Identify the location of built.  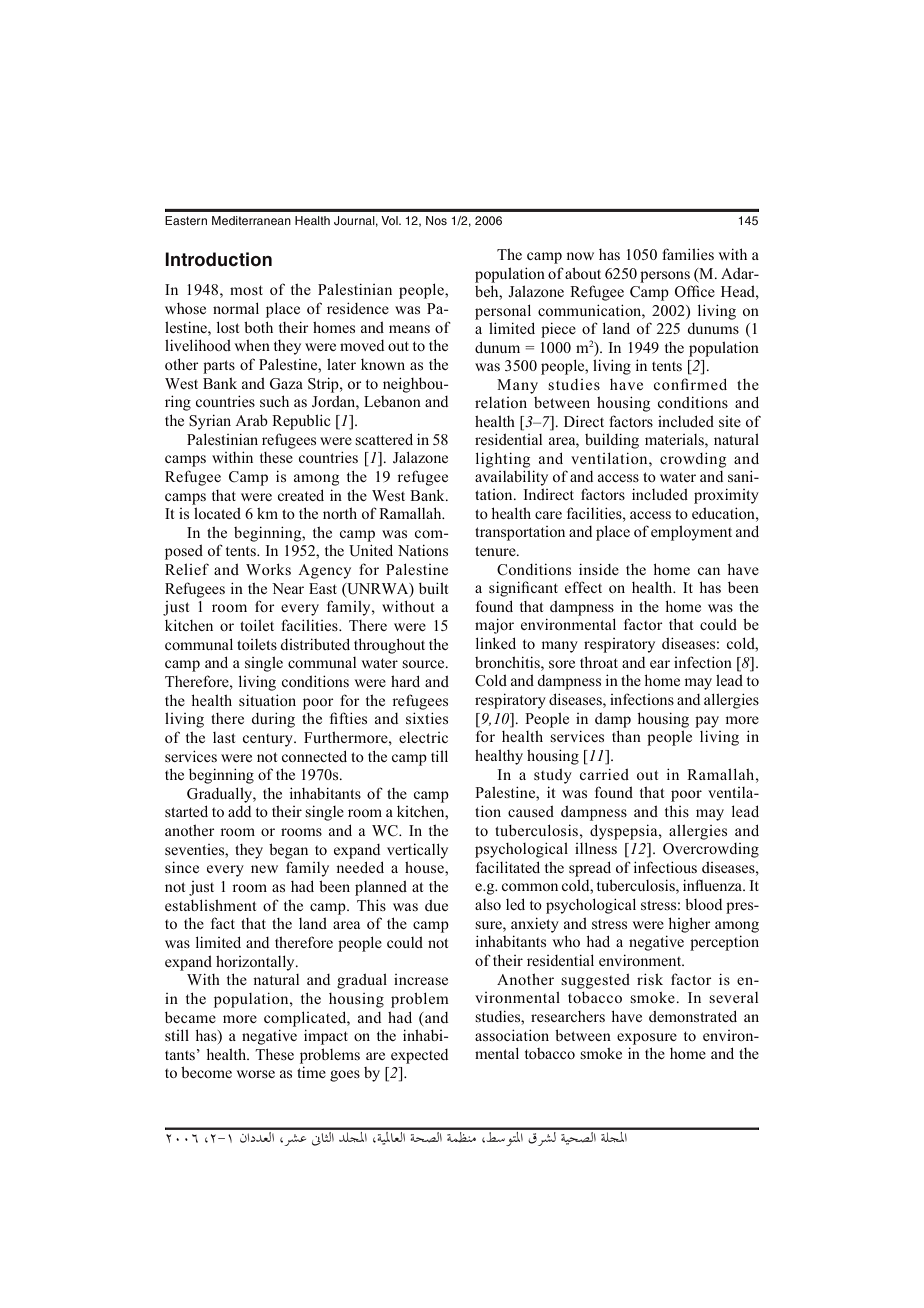
(433, 588).
